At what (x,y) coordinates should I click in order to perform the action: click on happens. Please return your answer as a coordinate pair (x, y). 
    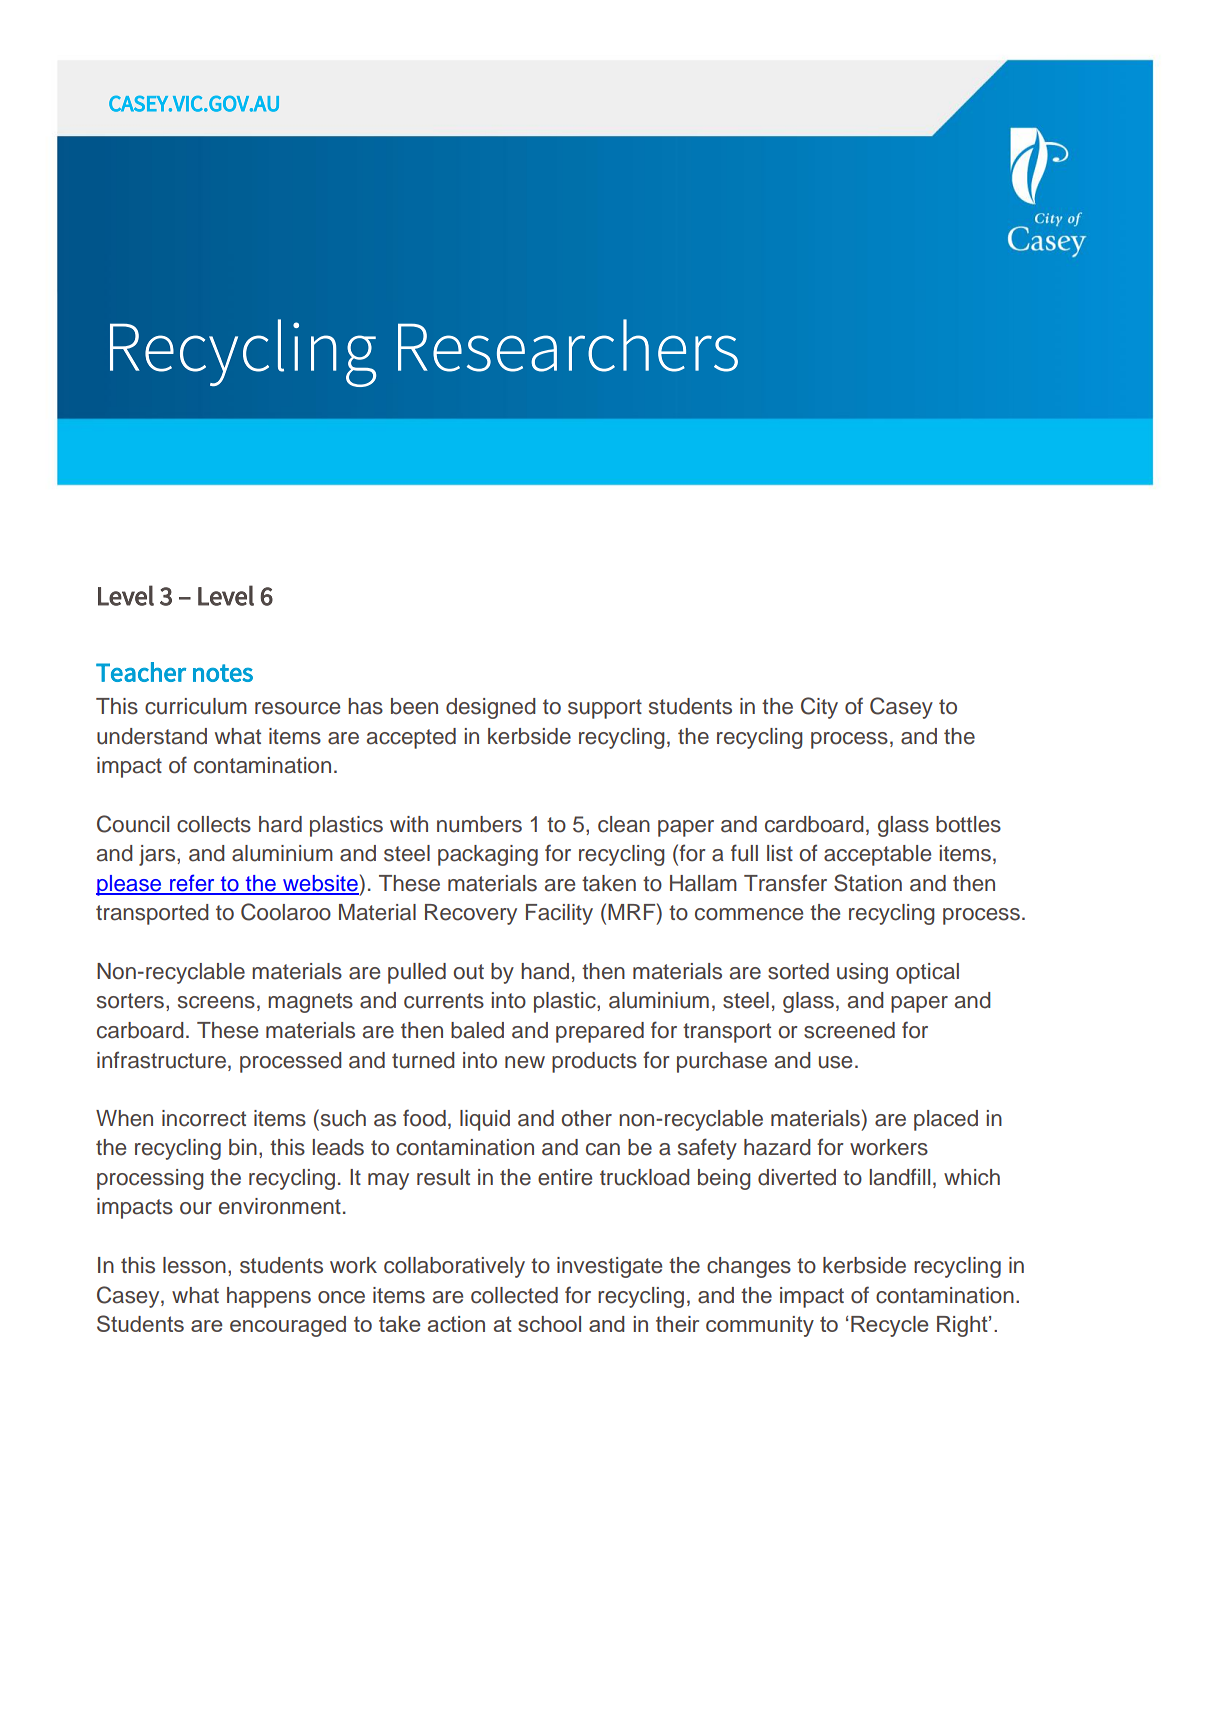
    Looking at the image, I should click on (269, 1297).
